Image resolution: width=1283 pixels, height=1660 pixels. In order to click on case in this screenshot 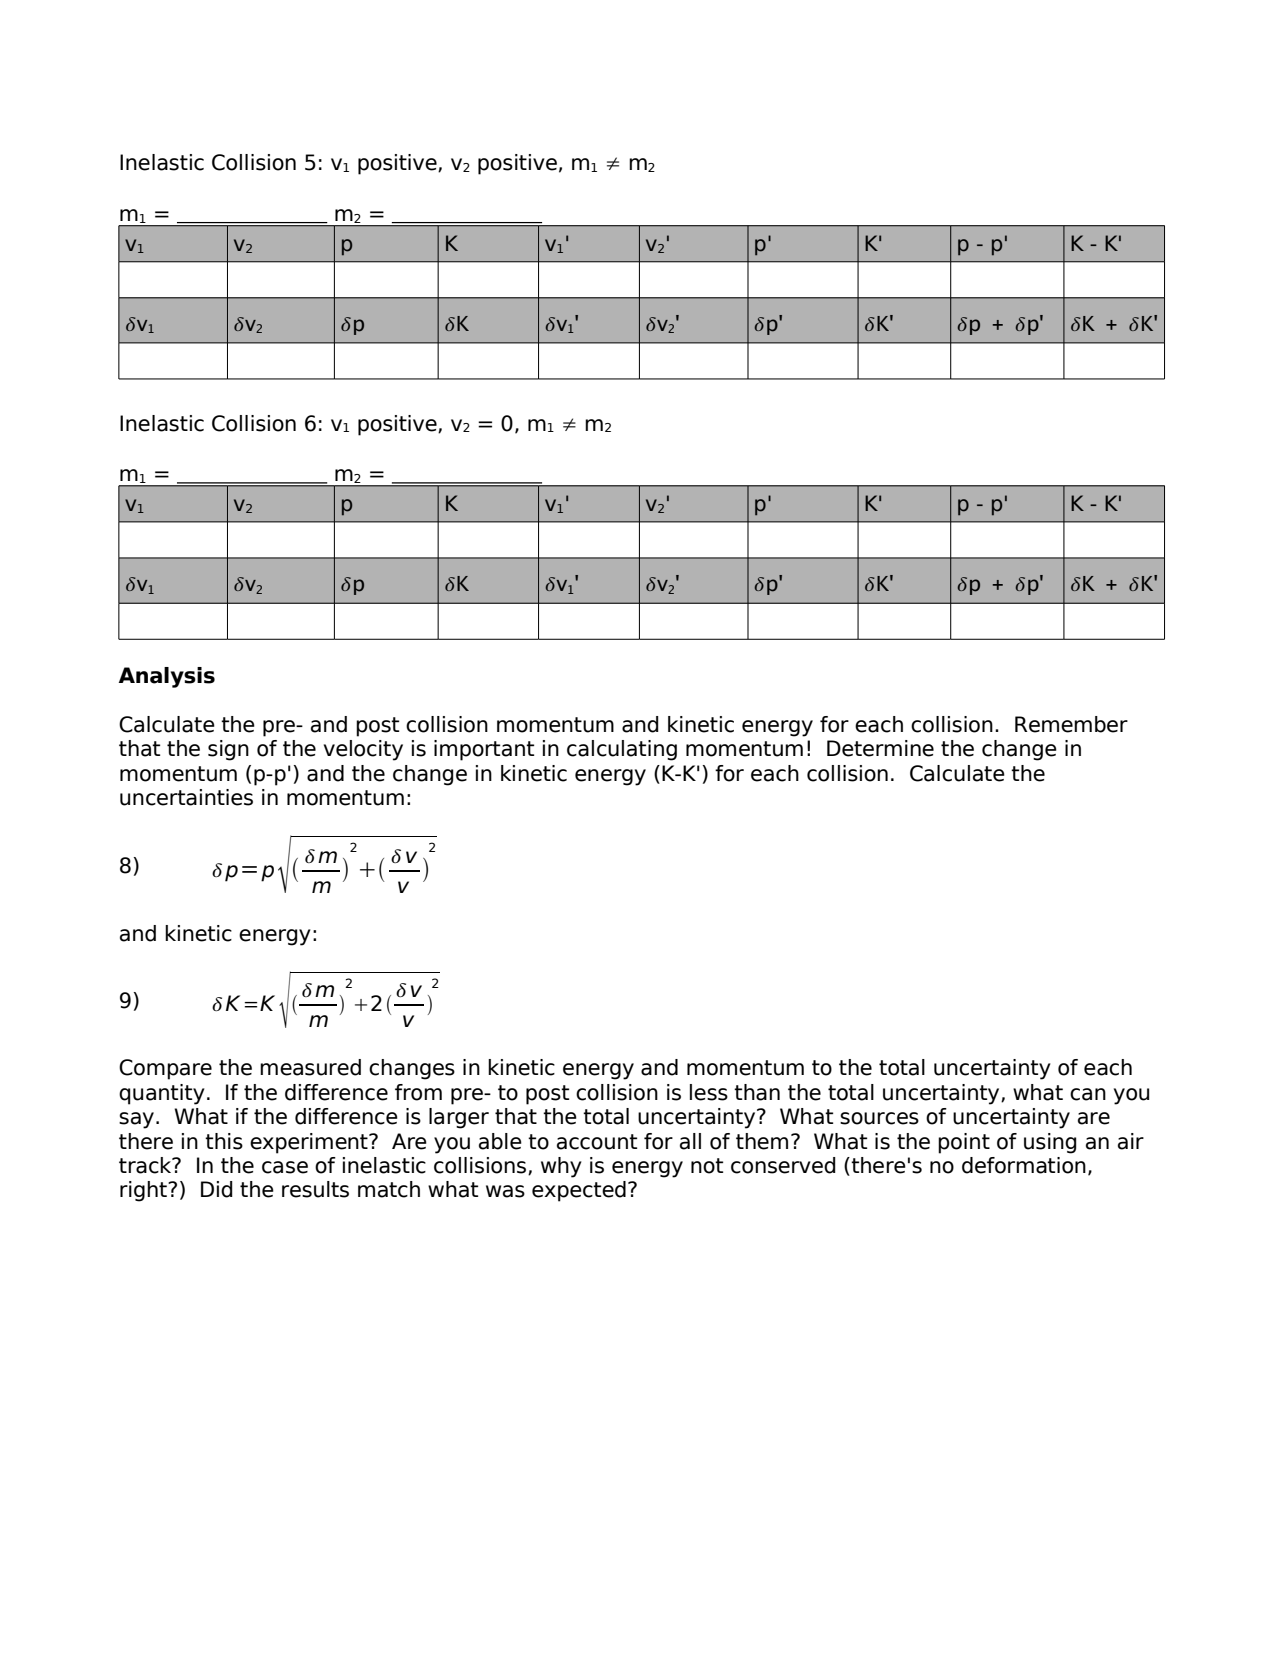, I will do `click(285, 1167)`.
